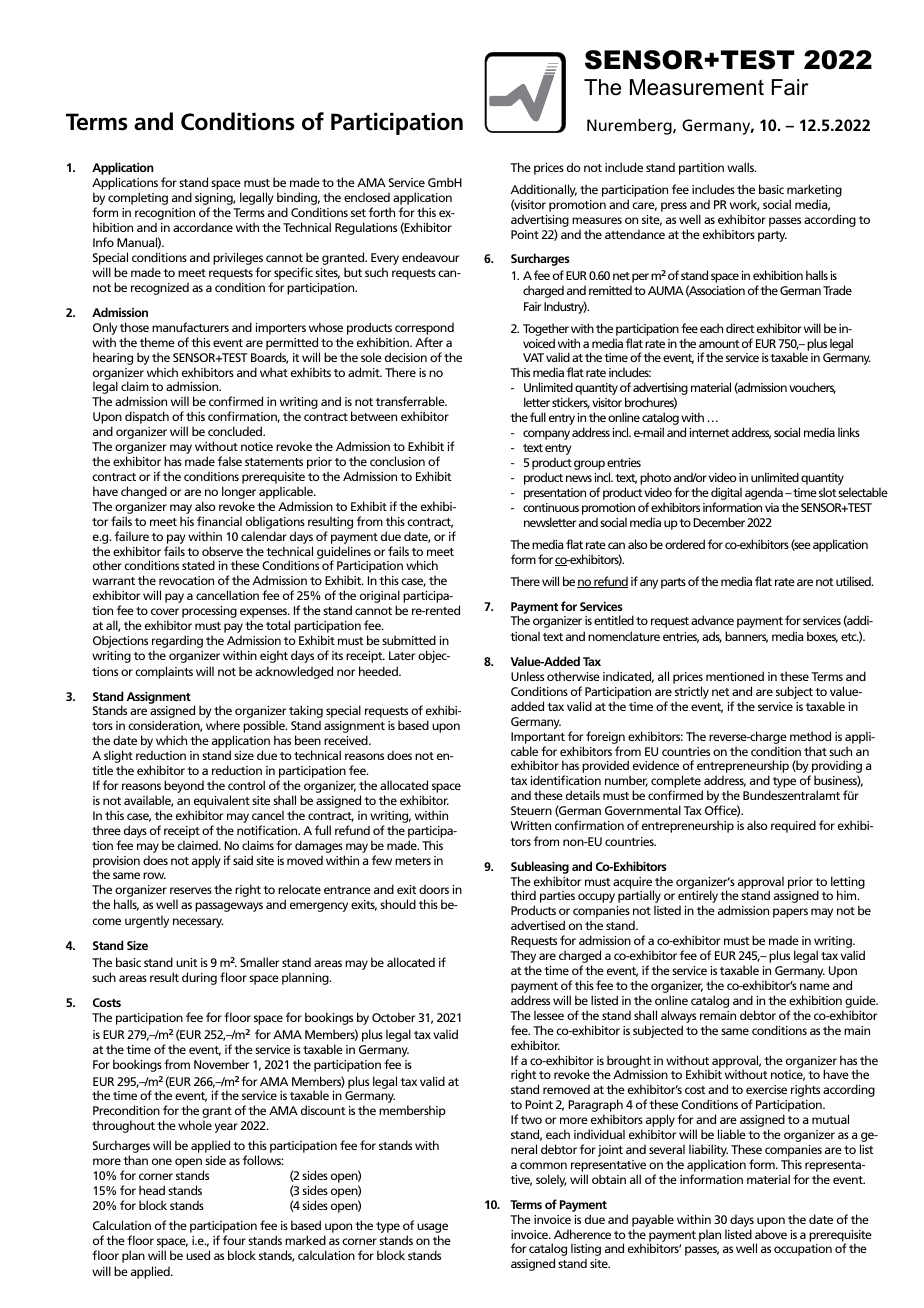  I want to click on continuous, so click(551, 507).
